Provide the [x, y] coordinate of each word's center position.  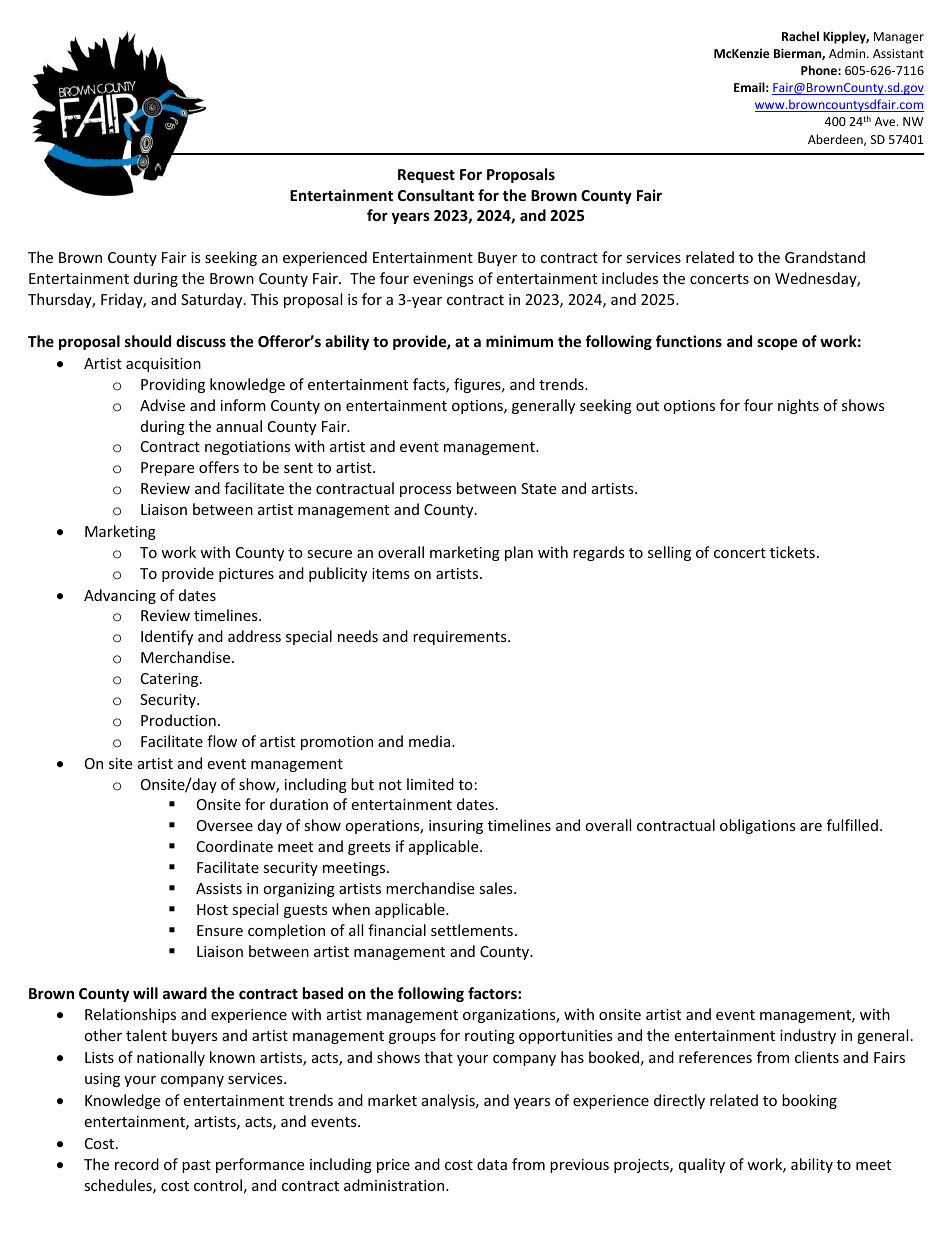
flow [222, 741]
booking [809, 1101]
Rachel [800, 36]
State [538, 488]
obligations [758, 826]
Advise [162, 405]
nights [798, 406]
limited [430, 784]
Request [426, 176]
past [196, 1166]
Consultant [436, 195]
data [492, 1164]
